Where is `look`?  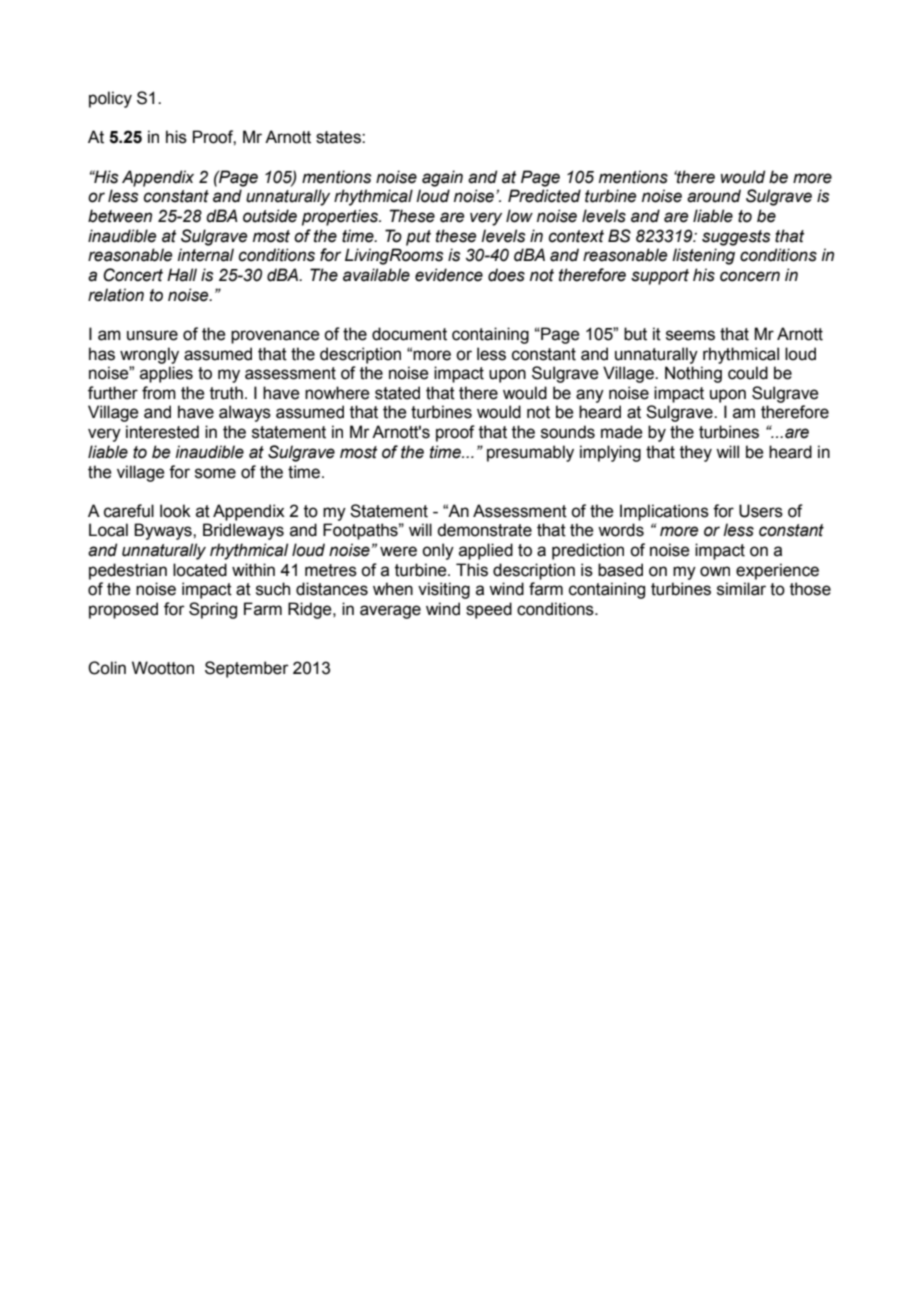
look is located at coordinates (175, 511).
